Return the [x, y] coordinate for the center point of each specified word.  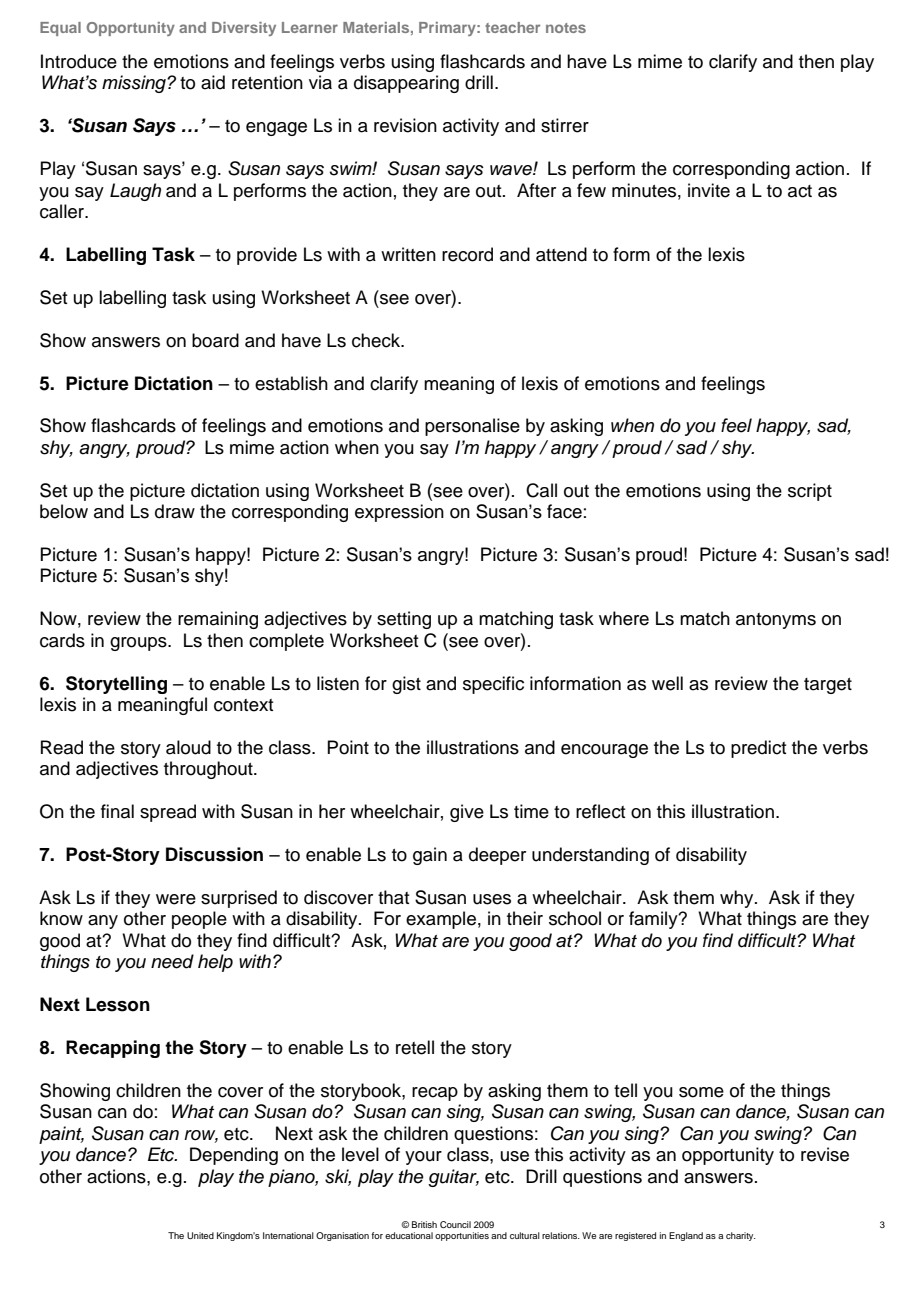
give [467, 813]
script [810, 492]
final [117, 811]
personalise [472, 427]
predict [759, 749]
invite [709, 190]
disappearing [406, 84]
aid [213, 82]
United [200, 1235]
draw [175, 511]
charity [741, 1236]
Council [455, 1224]
